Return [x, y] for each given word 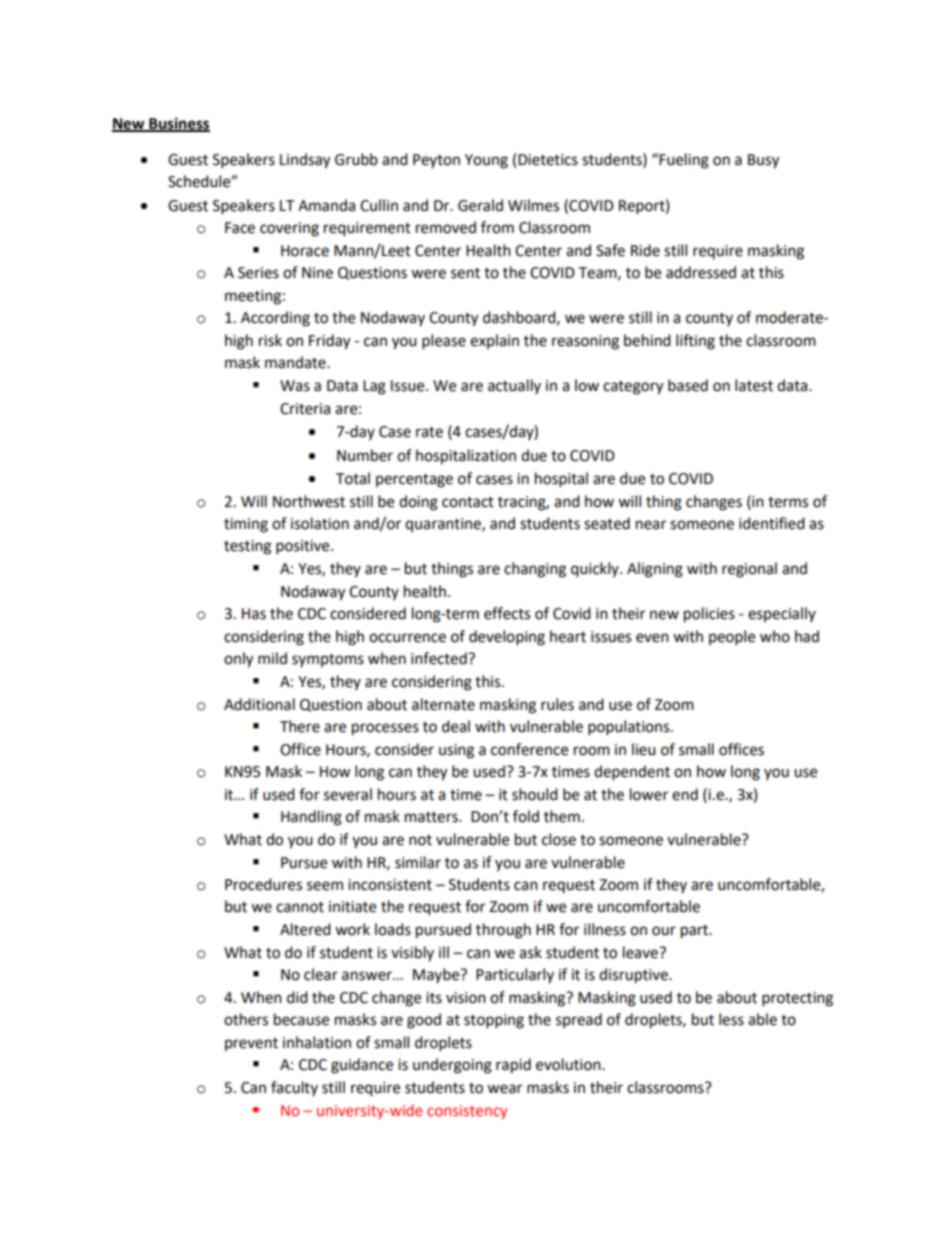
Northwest [309, 501]
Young [486, 161]
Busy [763, 161]
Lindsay [305, 161]
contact [468, 502]
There [300, 726]
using [456, 751]
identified [772, 523]
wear [504, 1089]
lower [649, 794]
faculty [294, 1088]
